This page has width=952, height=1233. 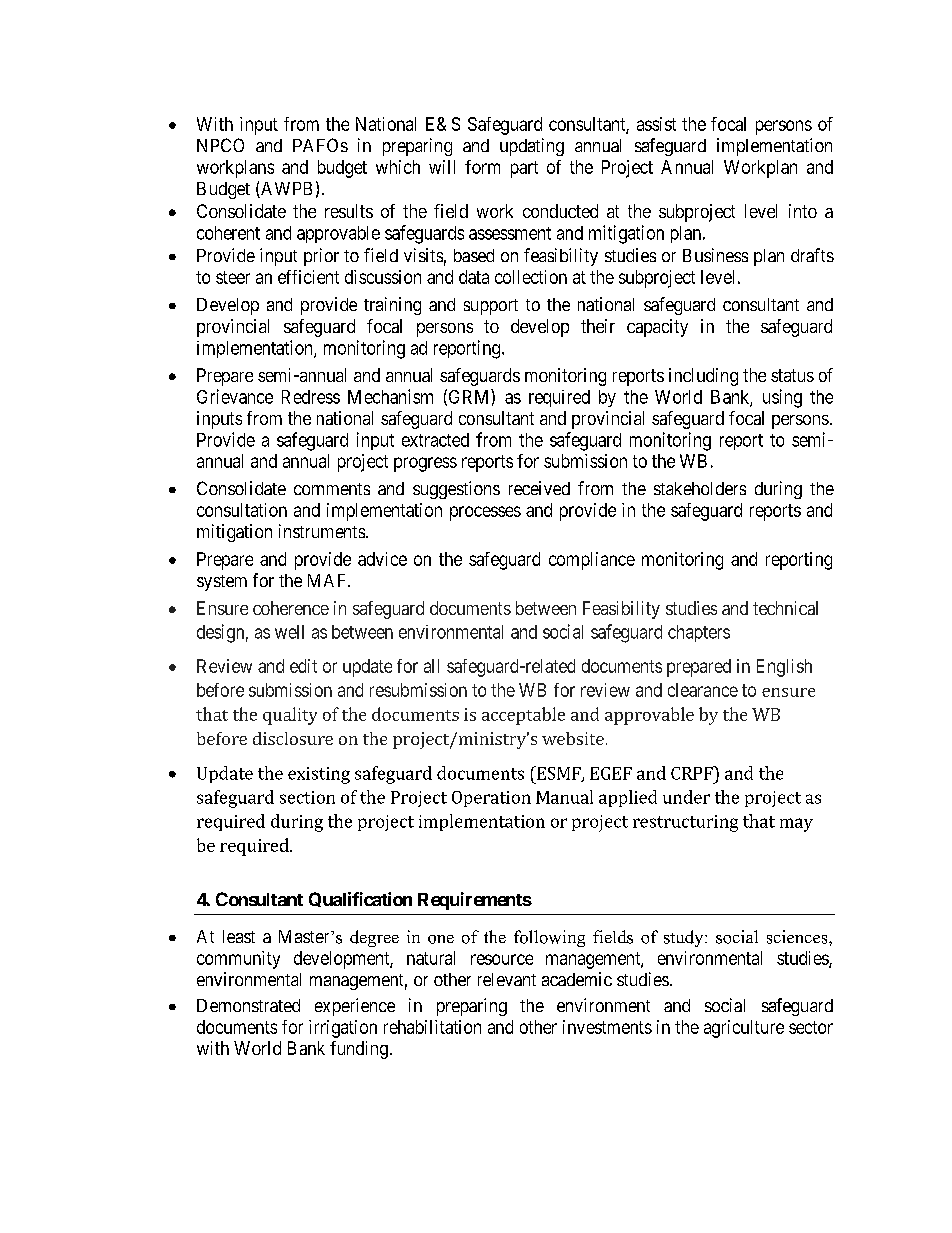 What do you see at coordinates (349, 211) in the page?
I see `results` at bounding box center [349, 211].
